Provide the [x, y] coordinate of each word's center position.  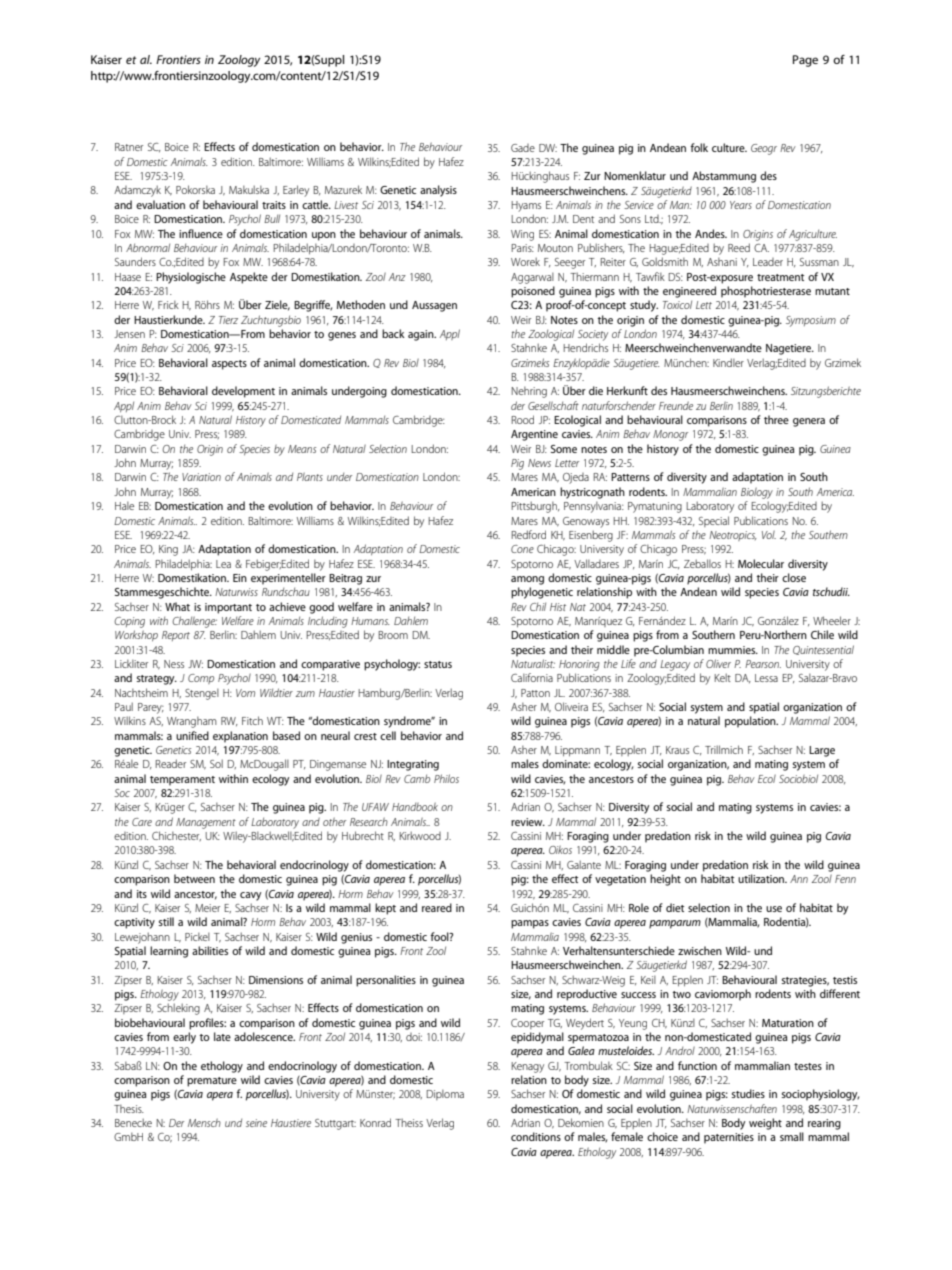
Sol [216, 763]
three [776, 419]
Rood [522, 419]
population [751, 722]
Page [805, 61]
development [243, 392]
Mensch [204, 1122]
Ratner [129, 147]
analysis [438, 191]
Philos [446, 778]
